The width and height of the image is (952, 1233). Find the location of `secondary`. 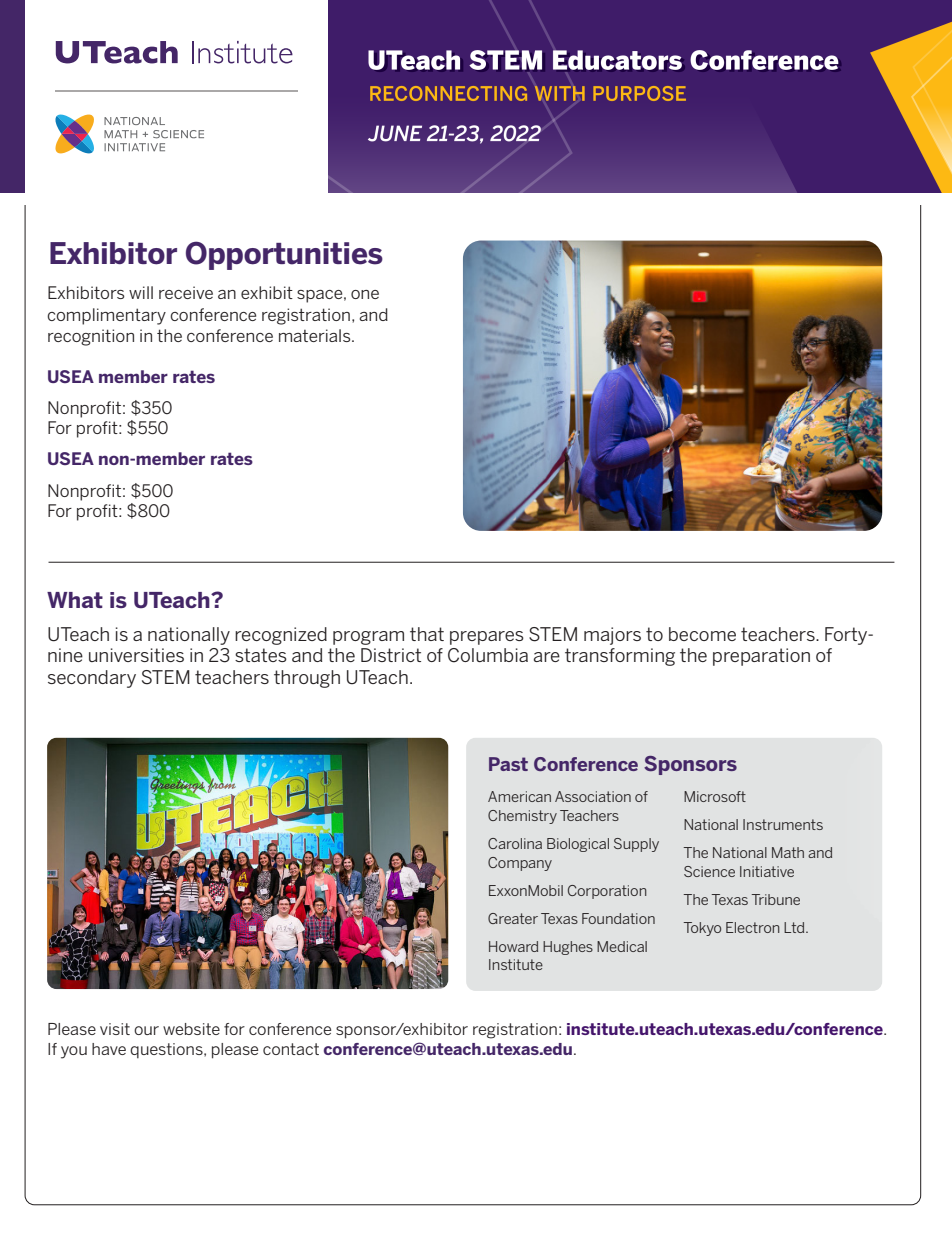

secondary is located at coordinates (92, 679).
